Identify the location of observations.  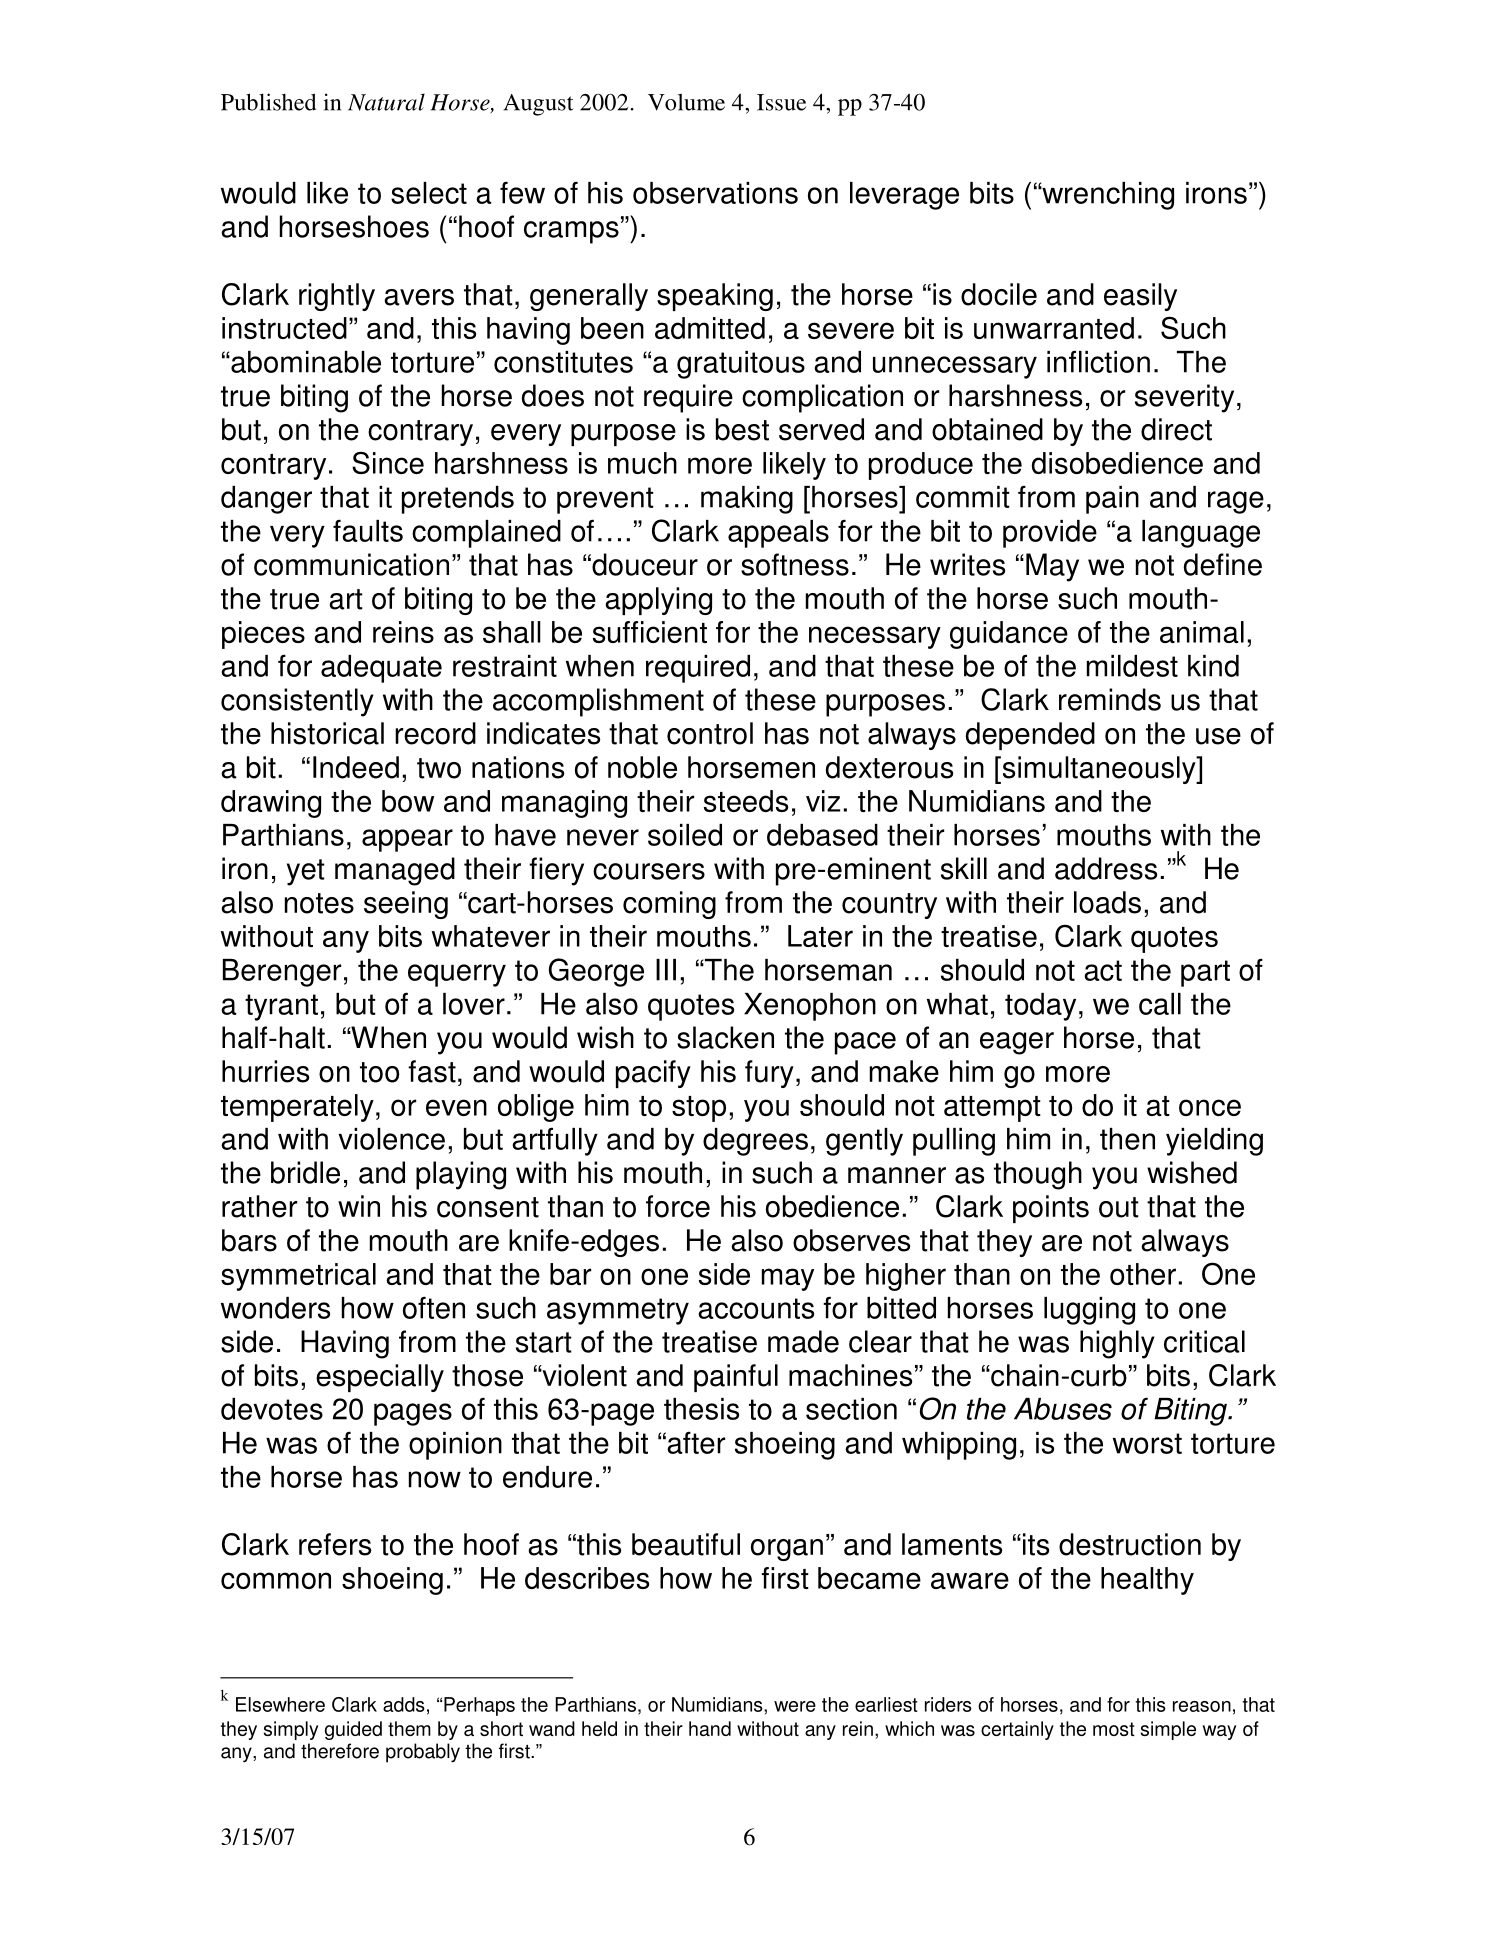
(715, 193).
